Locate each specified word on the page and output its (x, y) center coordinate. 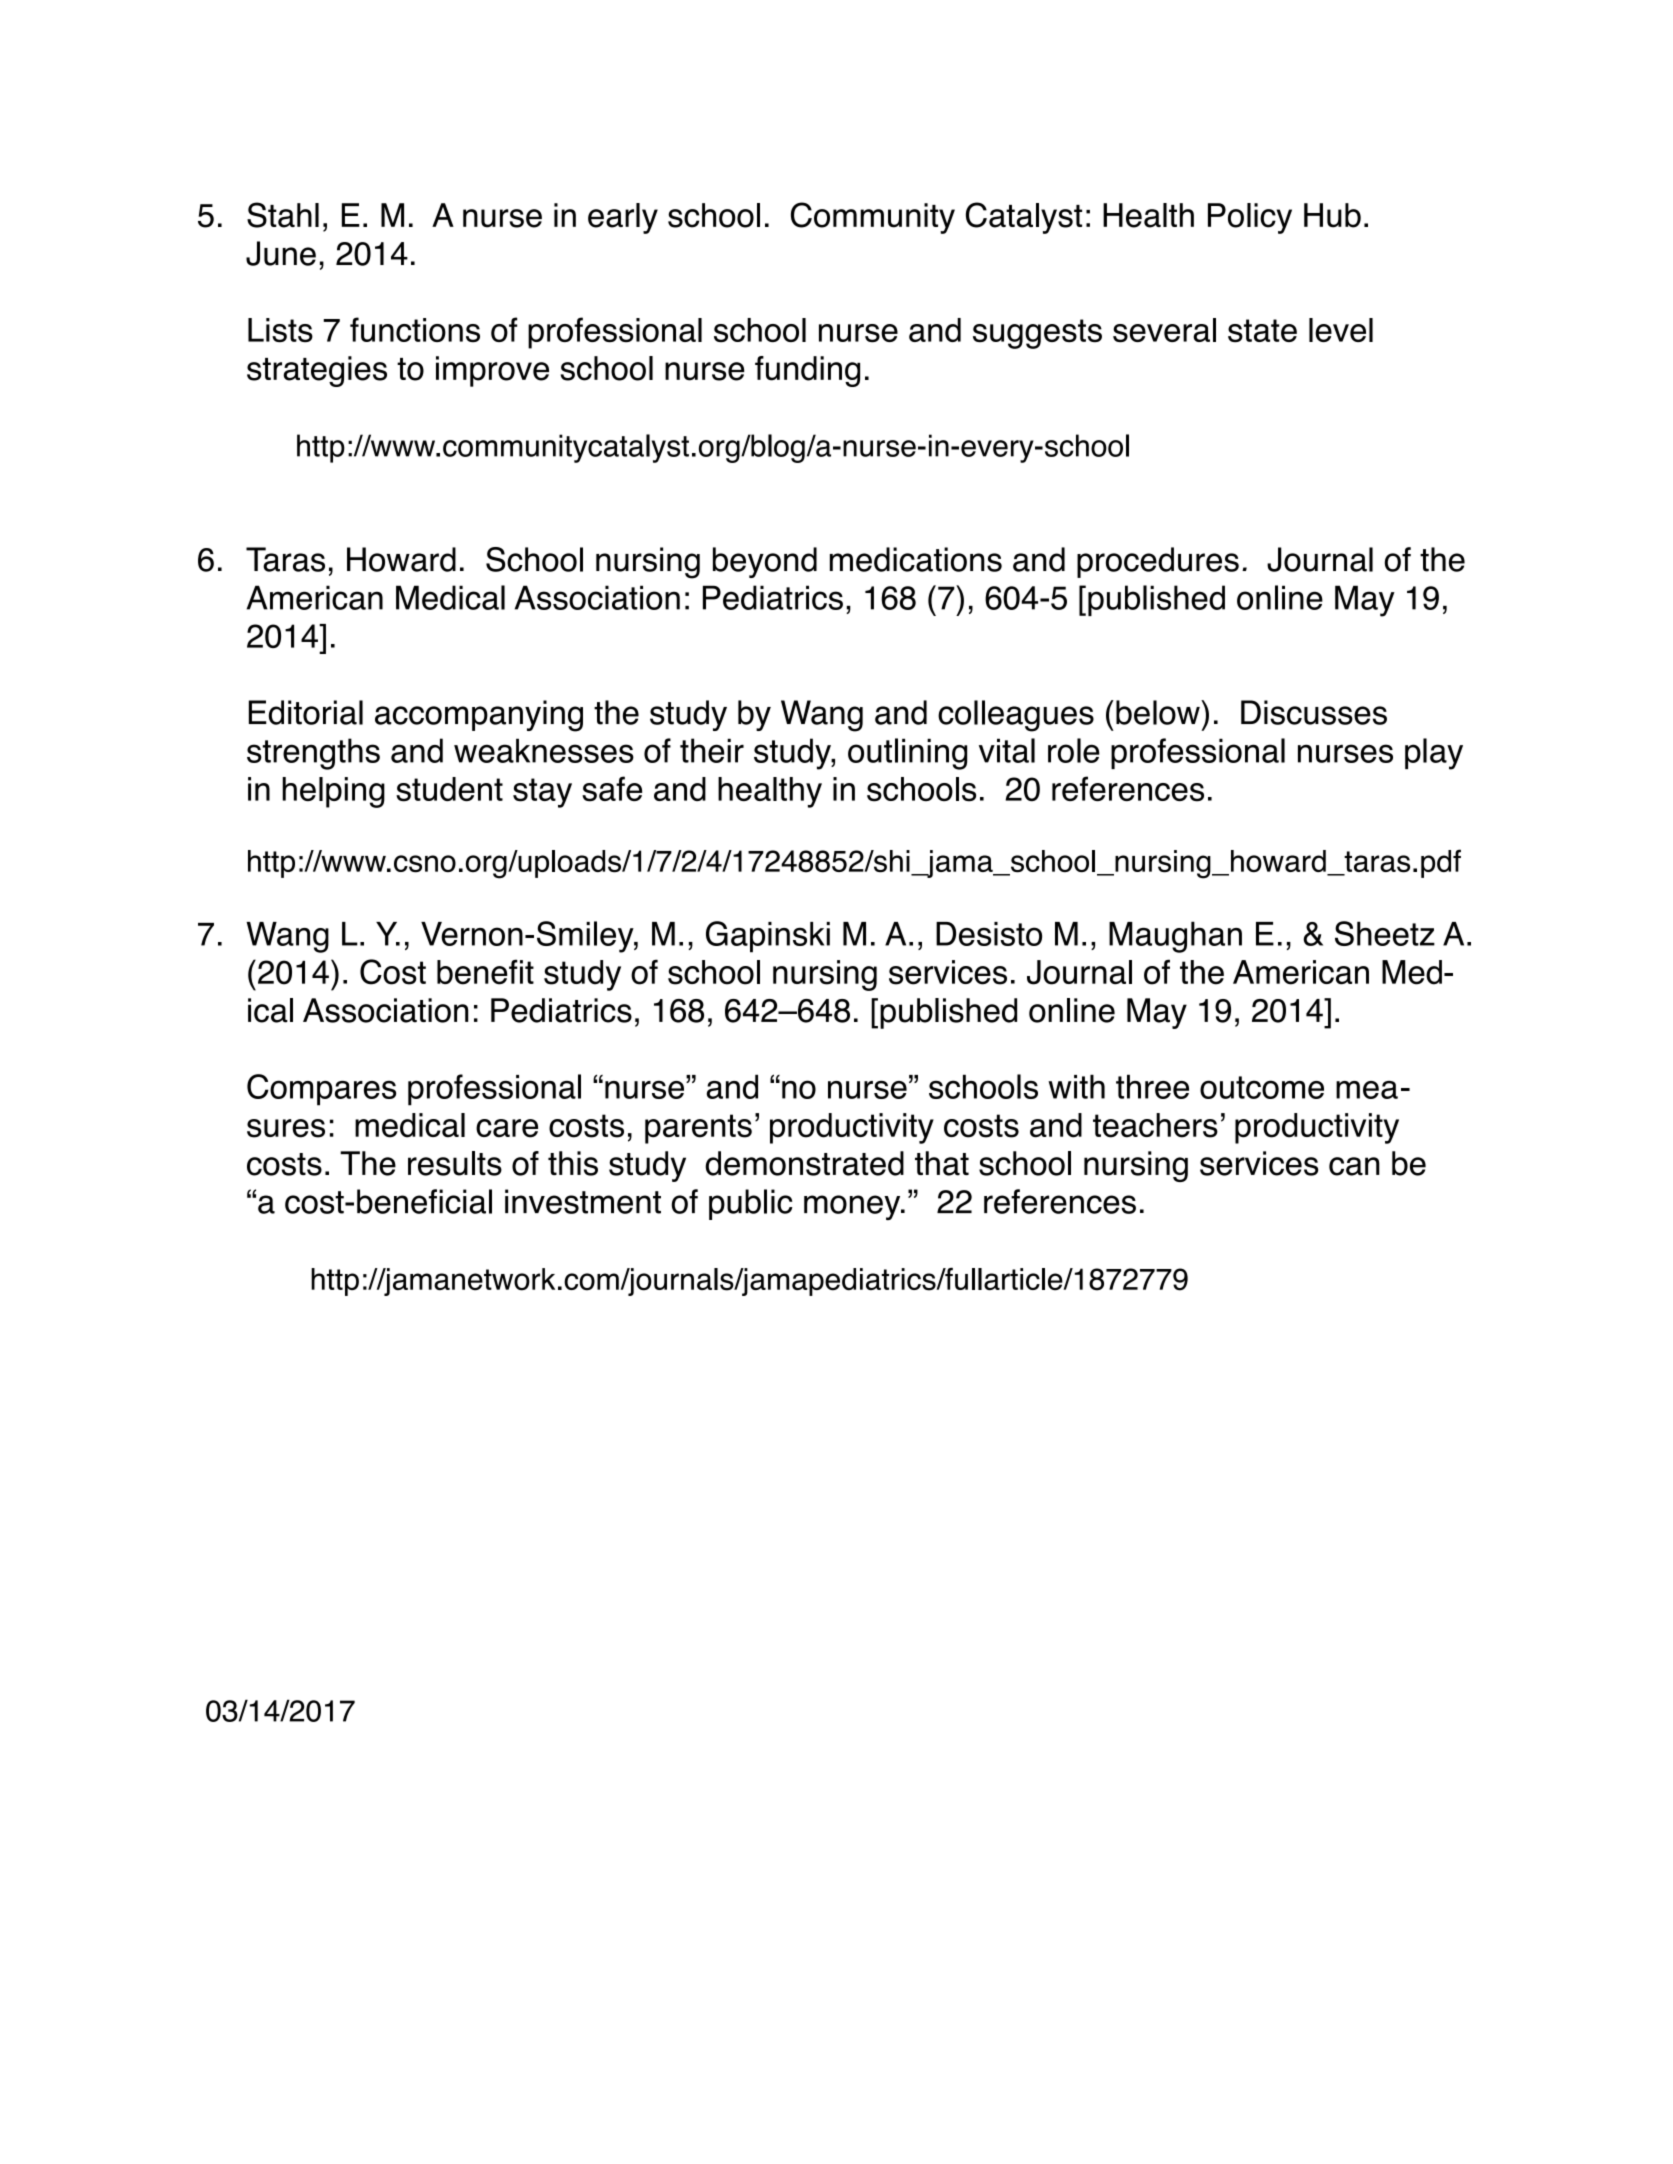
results (455, 1163)
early (623, 218)
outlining (907, 754)
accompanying (479, 716)
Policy (1250, 218)
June (281, 253)
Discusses (1314, 712)
